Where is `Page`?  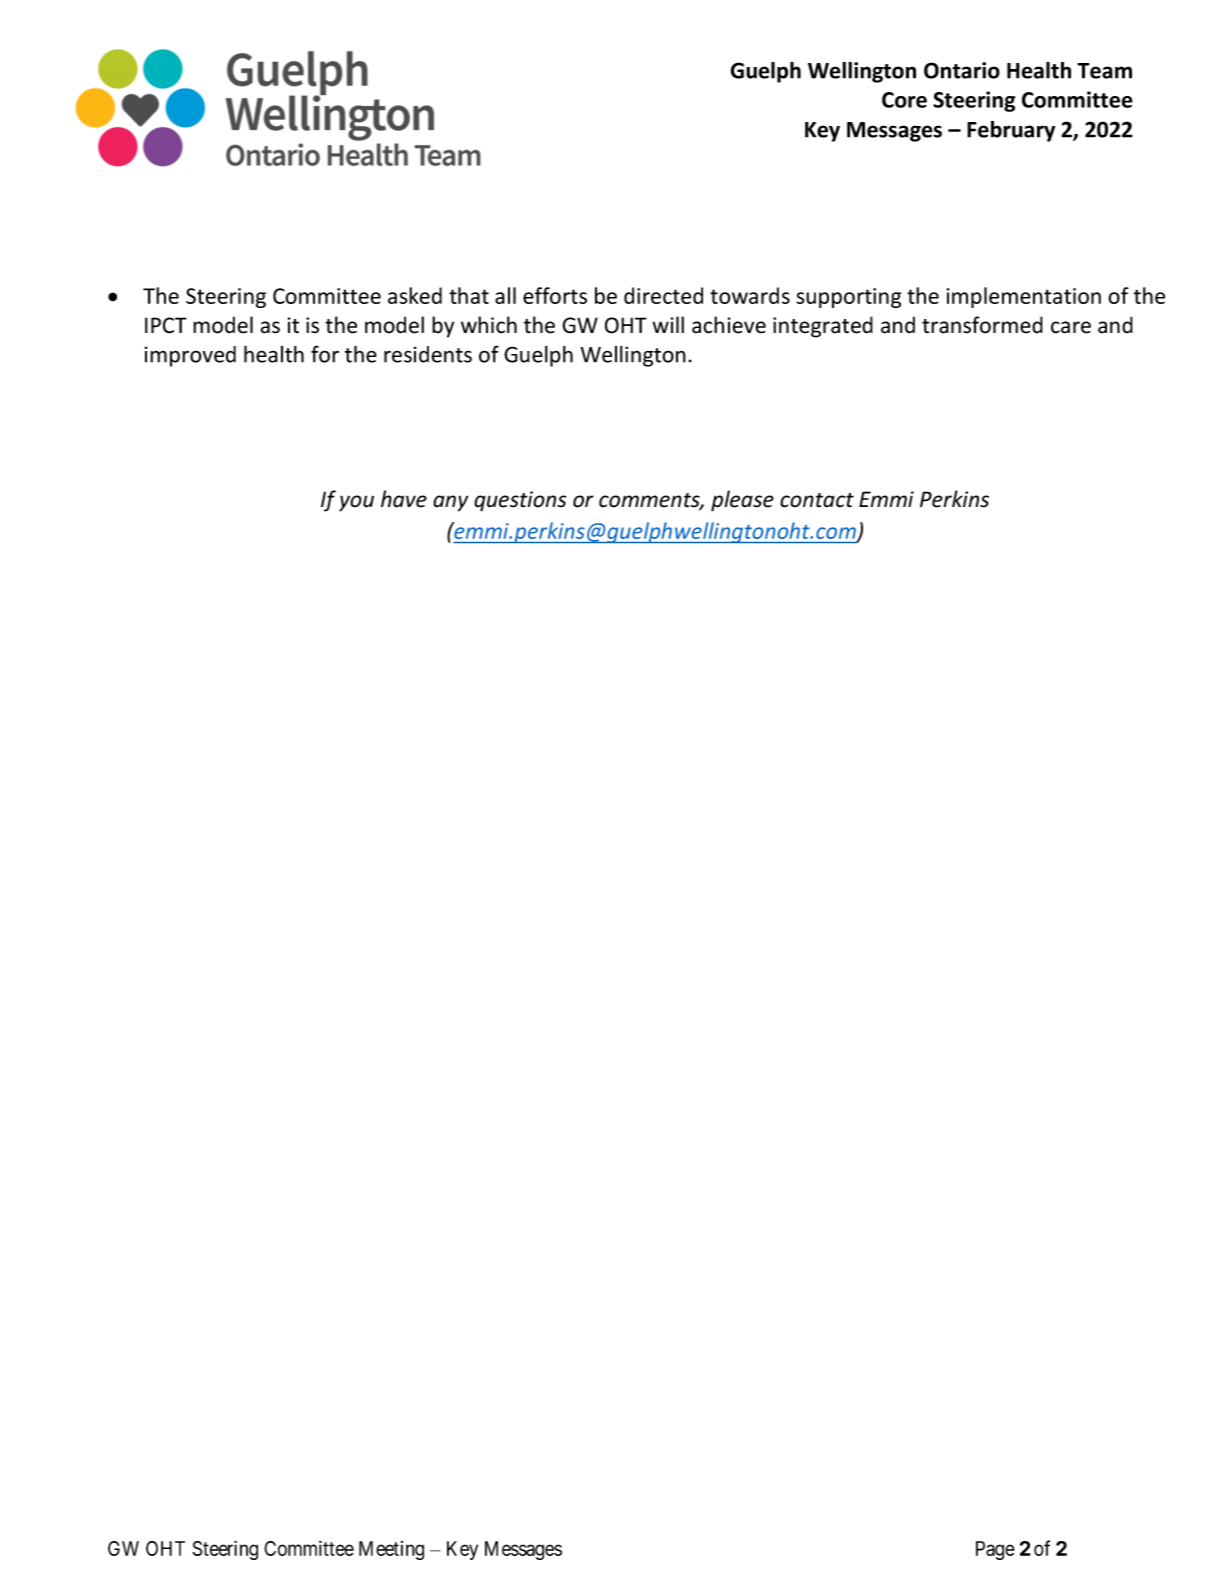 Page is located at coordinates (995, 1550).
